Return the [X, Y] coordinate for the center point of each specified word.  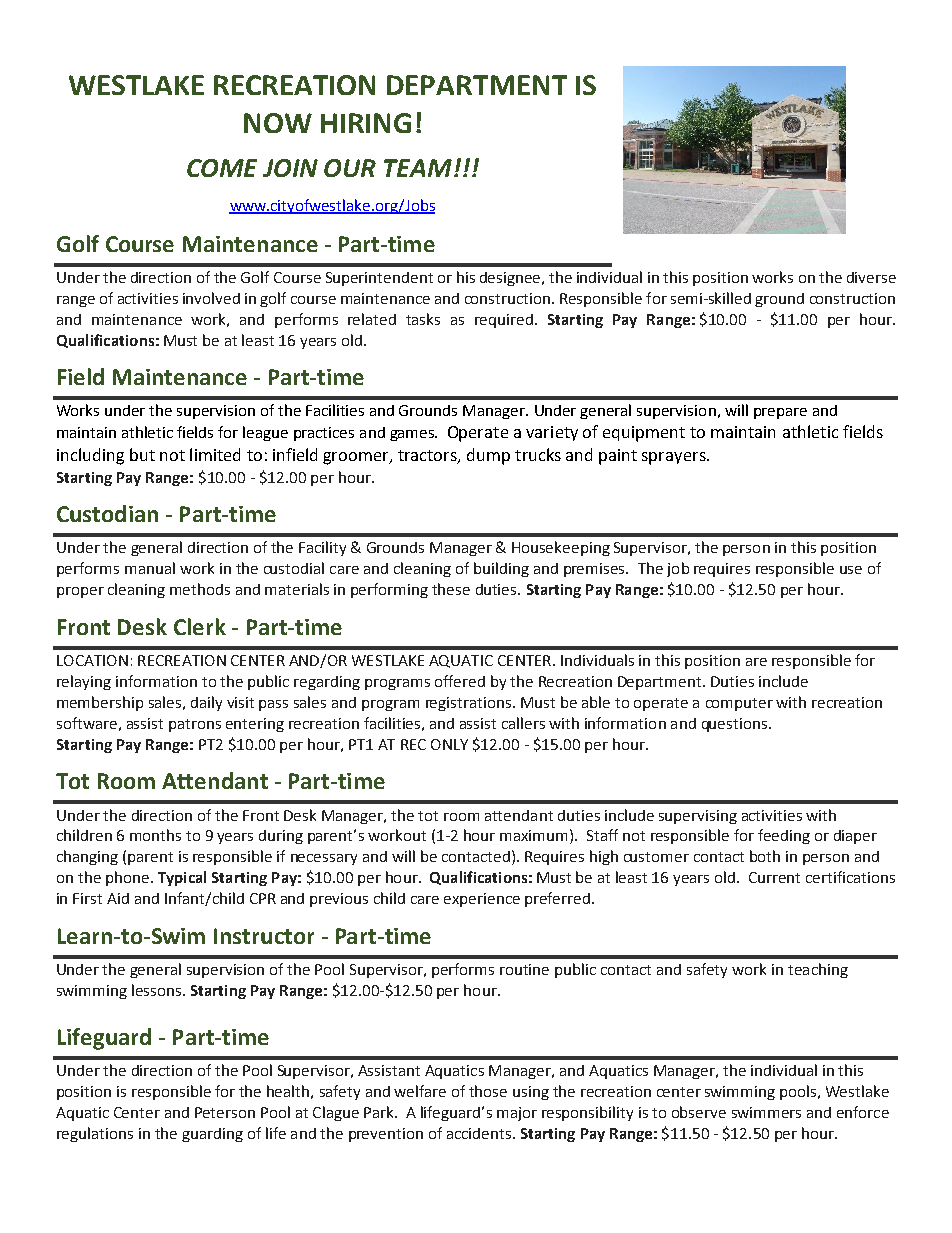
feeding [784, 836]
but [142, 454]
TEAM [418, 168]
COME [222, 168]
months [155, 835]
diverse [871, 277]
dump [488, 456]
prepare [780, 413]
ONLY [449, 744]
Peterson [225, 1112]
